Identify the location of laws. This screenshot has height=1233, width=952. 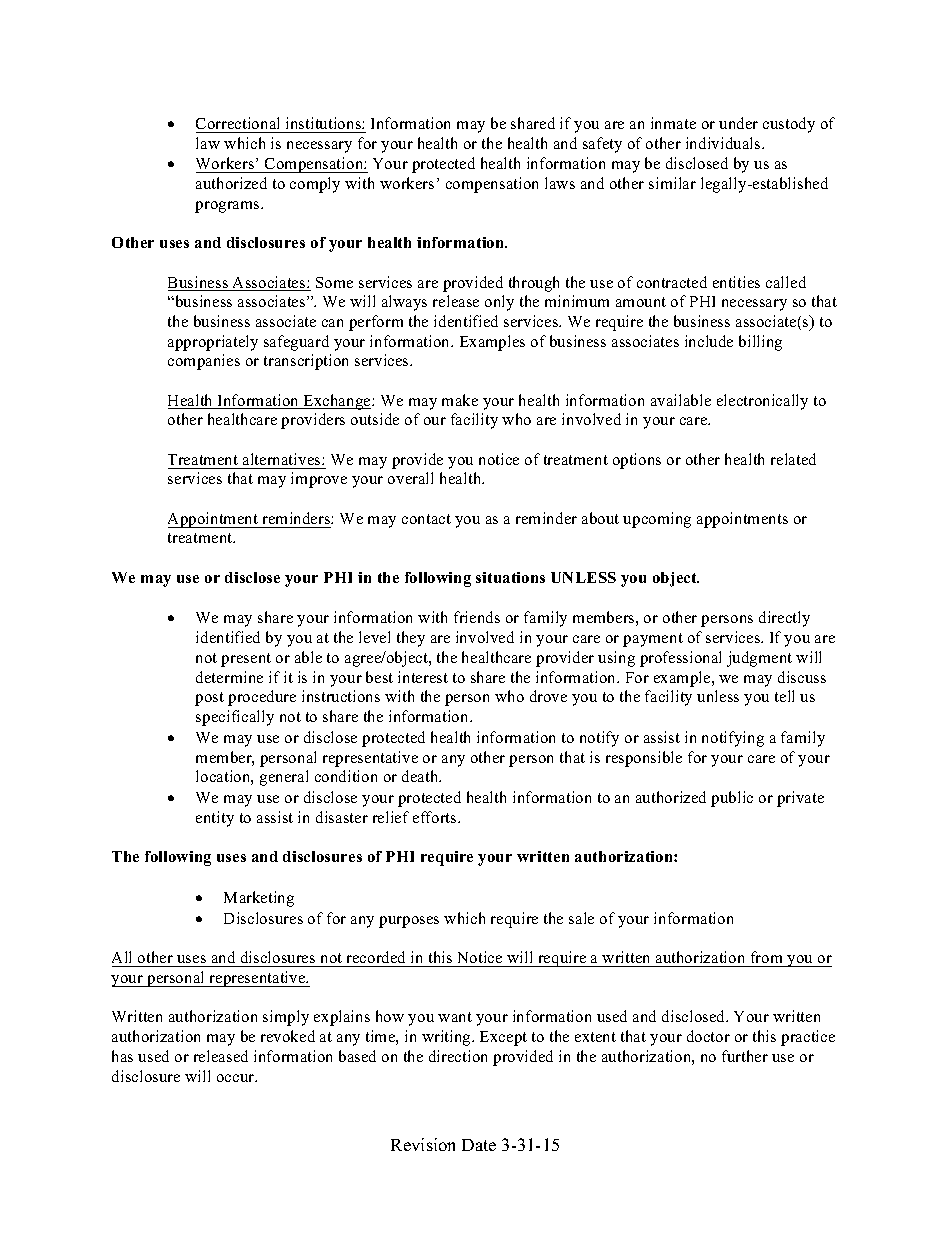
(560, 183).
